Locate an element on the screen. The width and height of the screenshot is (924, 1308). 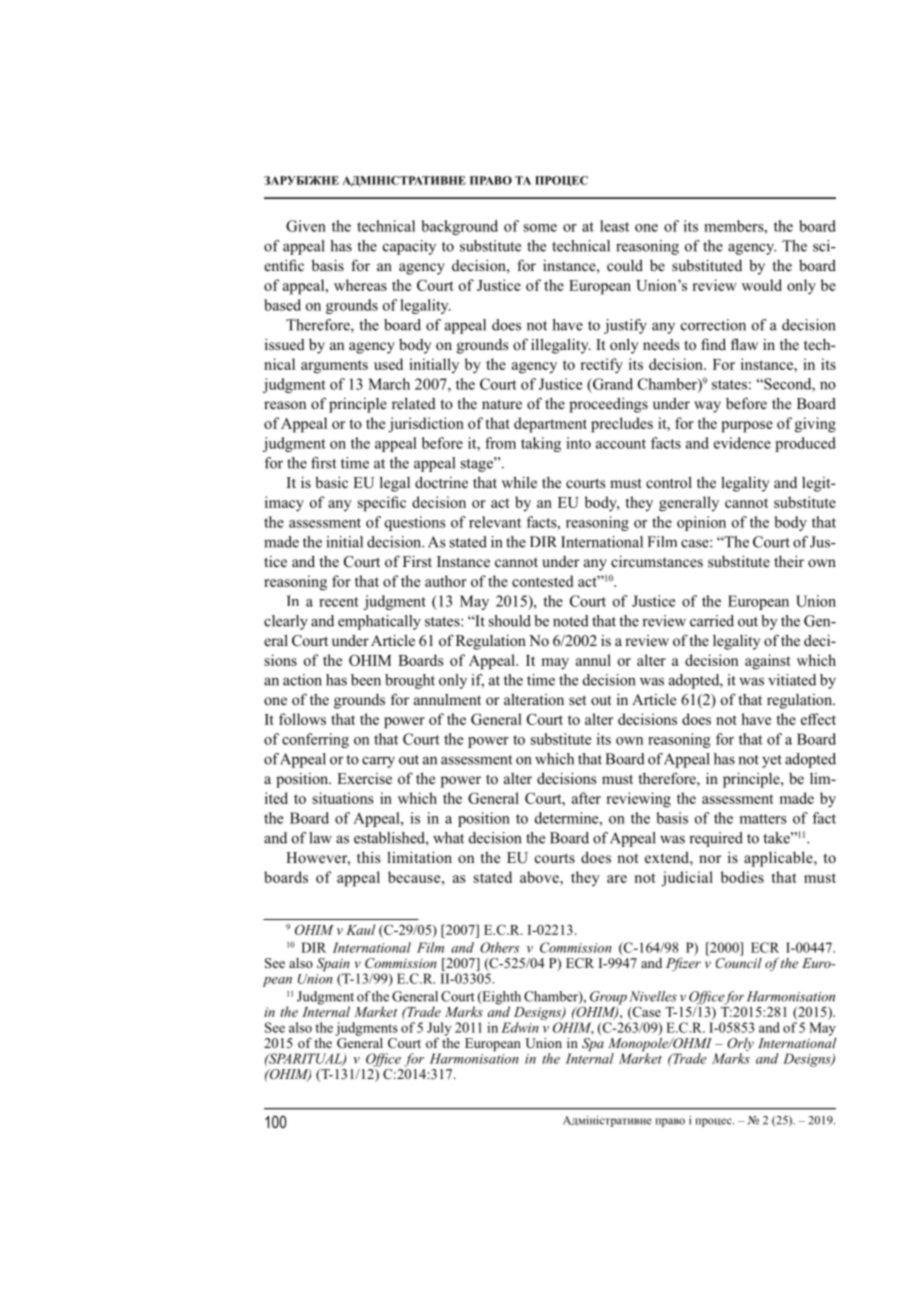
matters is located at coordinates (763, 819).
